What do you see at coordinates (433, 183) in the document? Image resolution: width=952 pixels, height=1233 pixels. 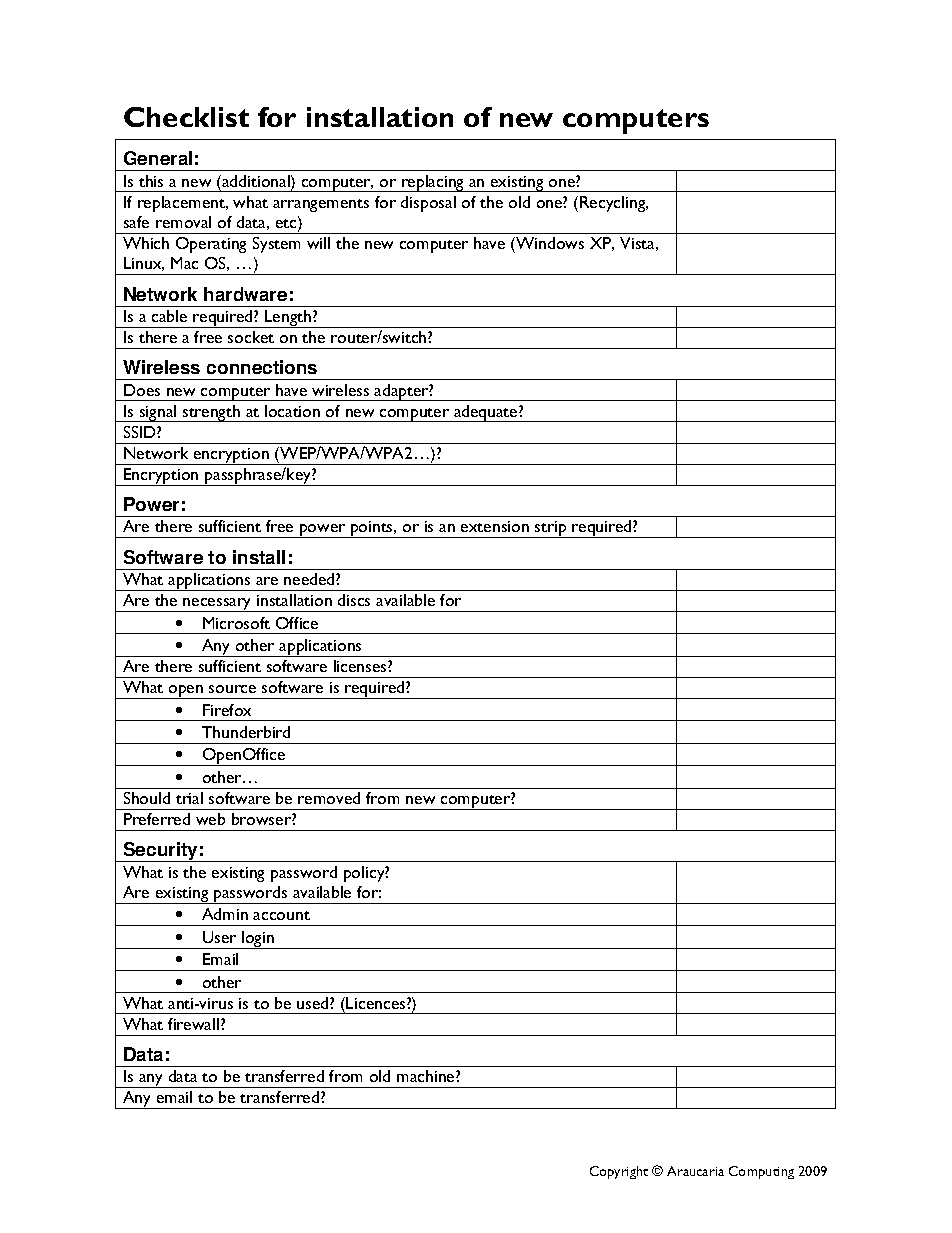 I see `replacing` at bounding box center [433, 183].
